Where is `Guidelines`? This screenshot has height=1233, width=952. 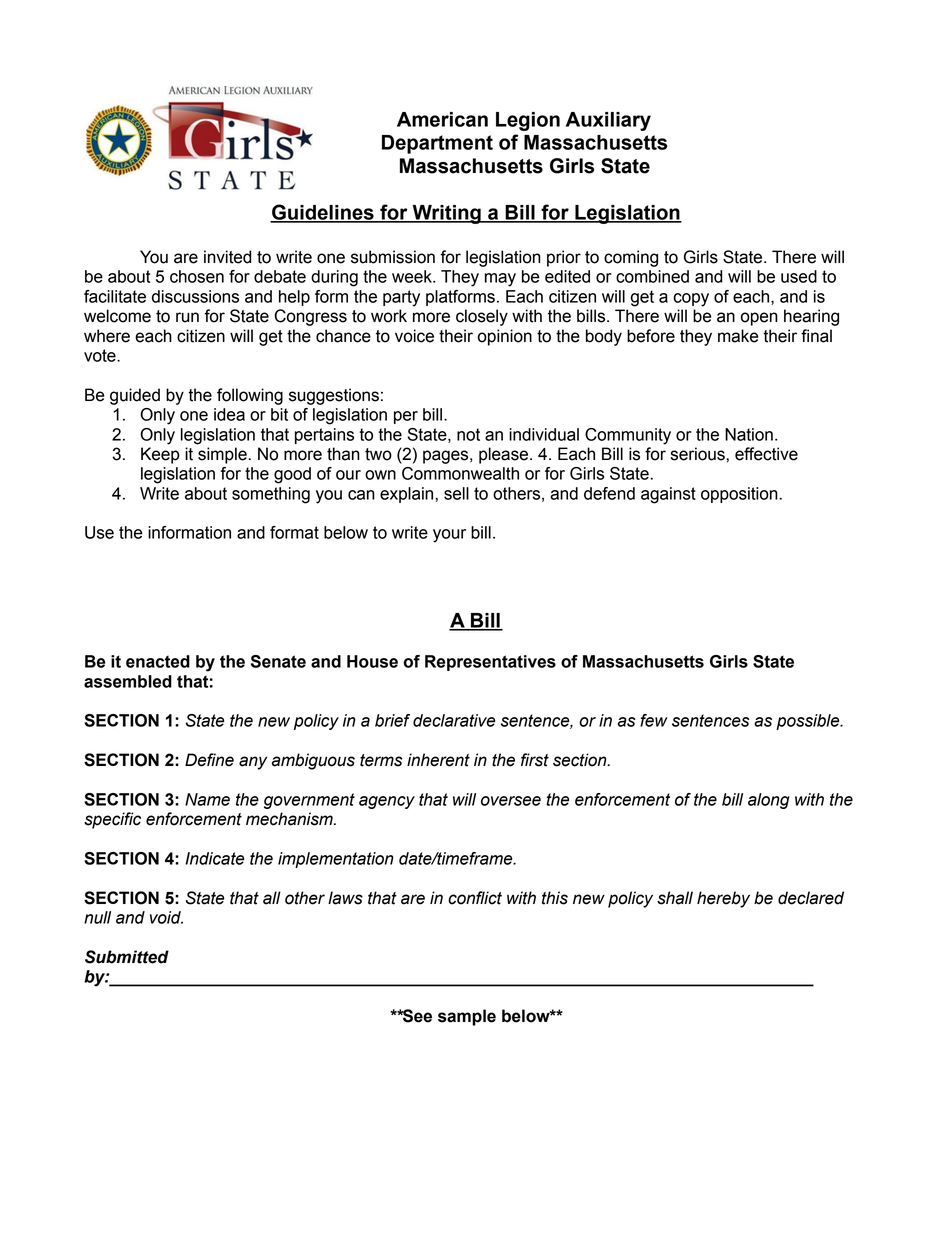
Guidelines is located at coordinates (323, 213).
